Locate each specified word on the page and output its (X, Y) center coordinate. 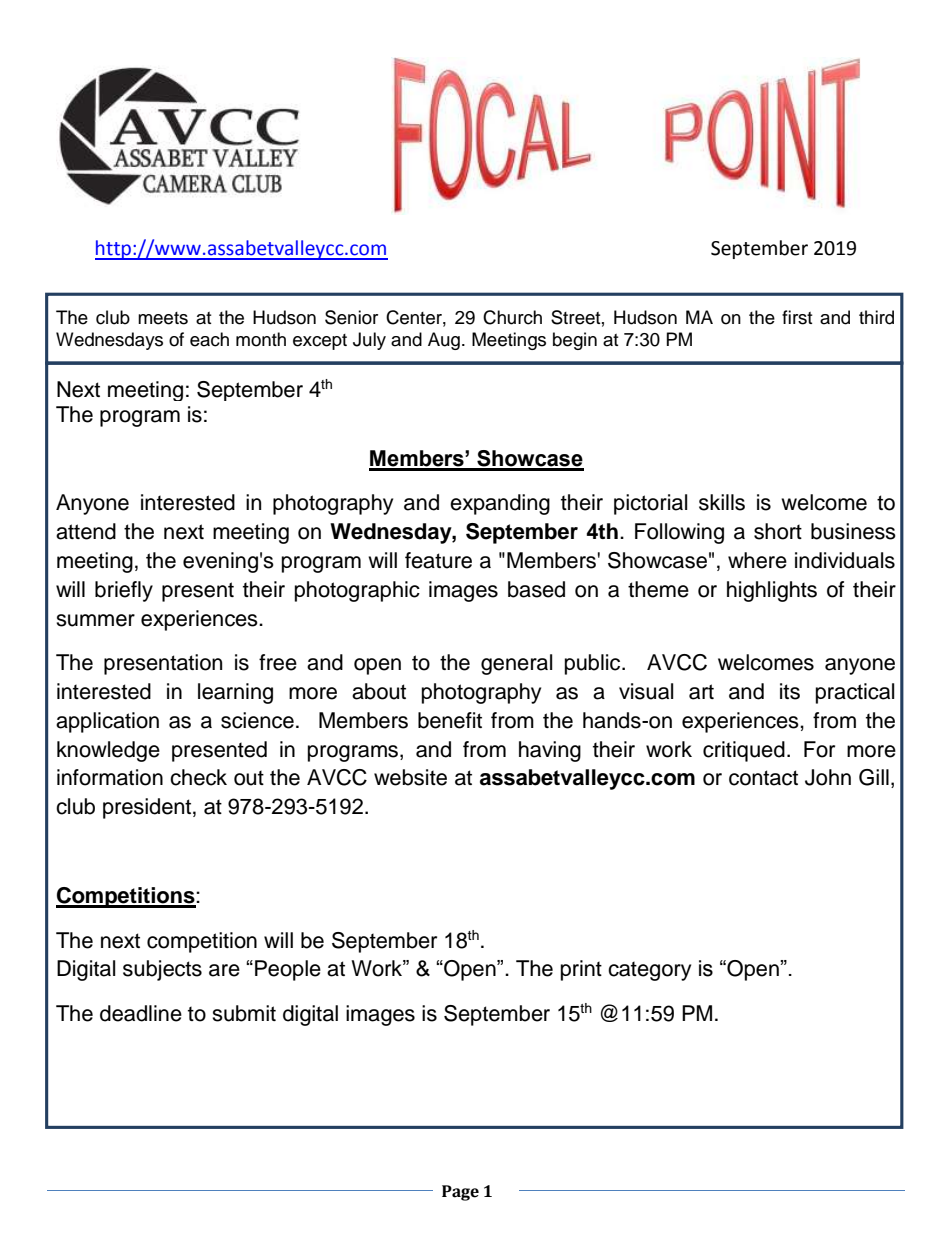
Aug (444, 341)
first (797, 317)
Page (460, 1193)
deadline (141, 1013)
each (209, 339)
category (649, 971)
